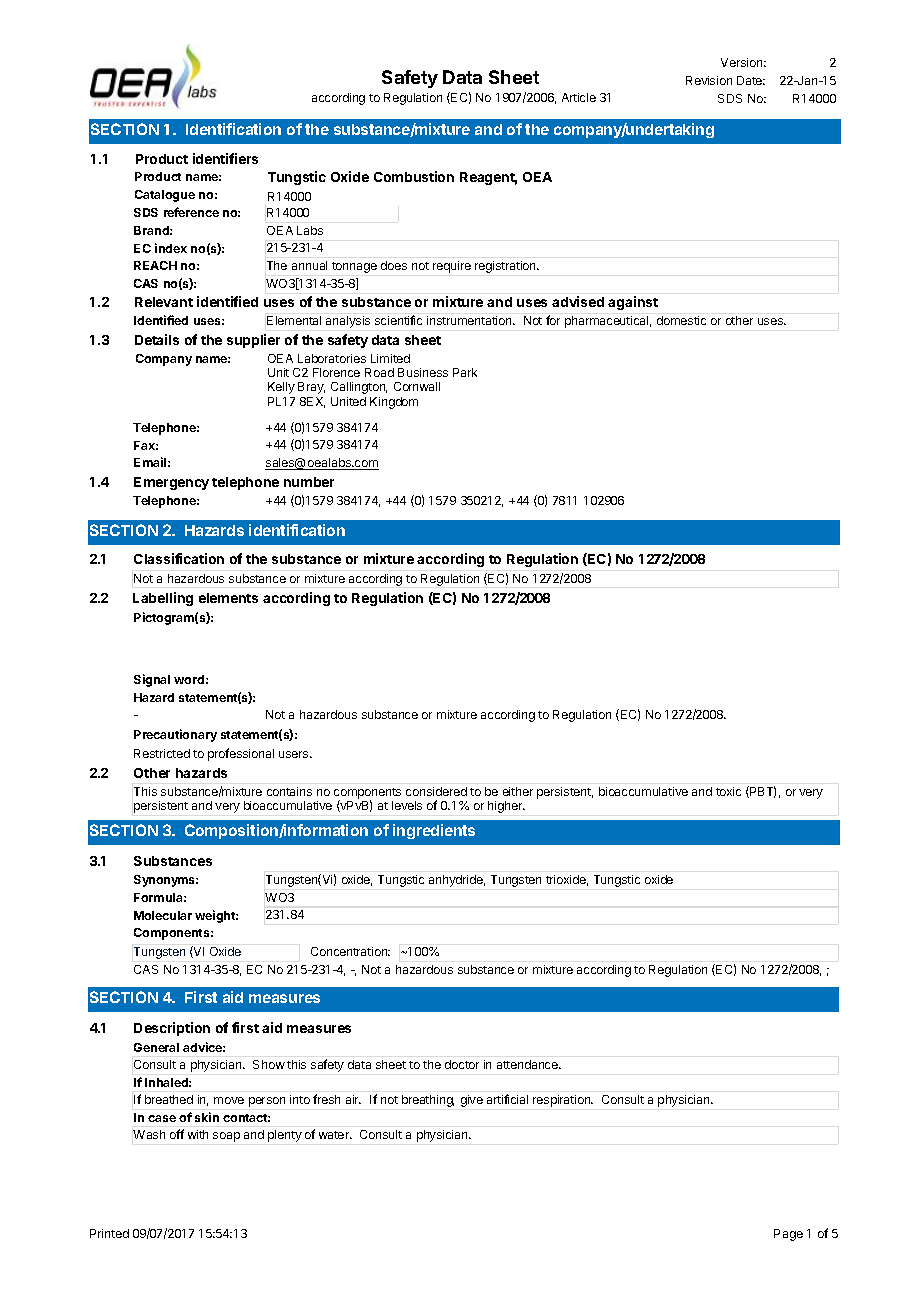 This screenshot has height=1308, width=924. Describe the element at coordinates (709, 80) in the screenshot. I see `Revision` at that location.
